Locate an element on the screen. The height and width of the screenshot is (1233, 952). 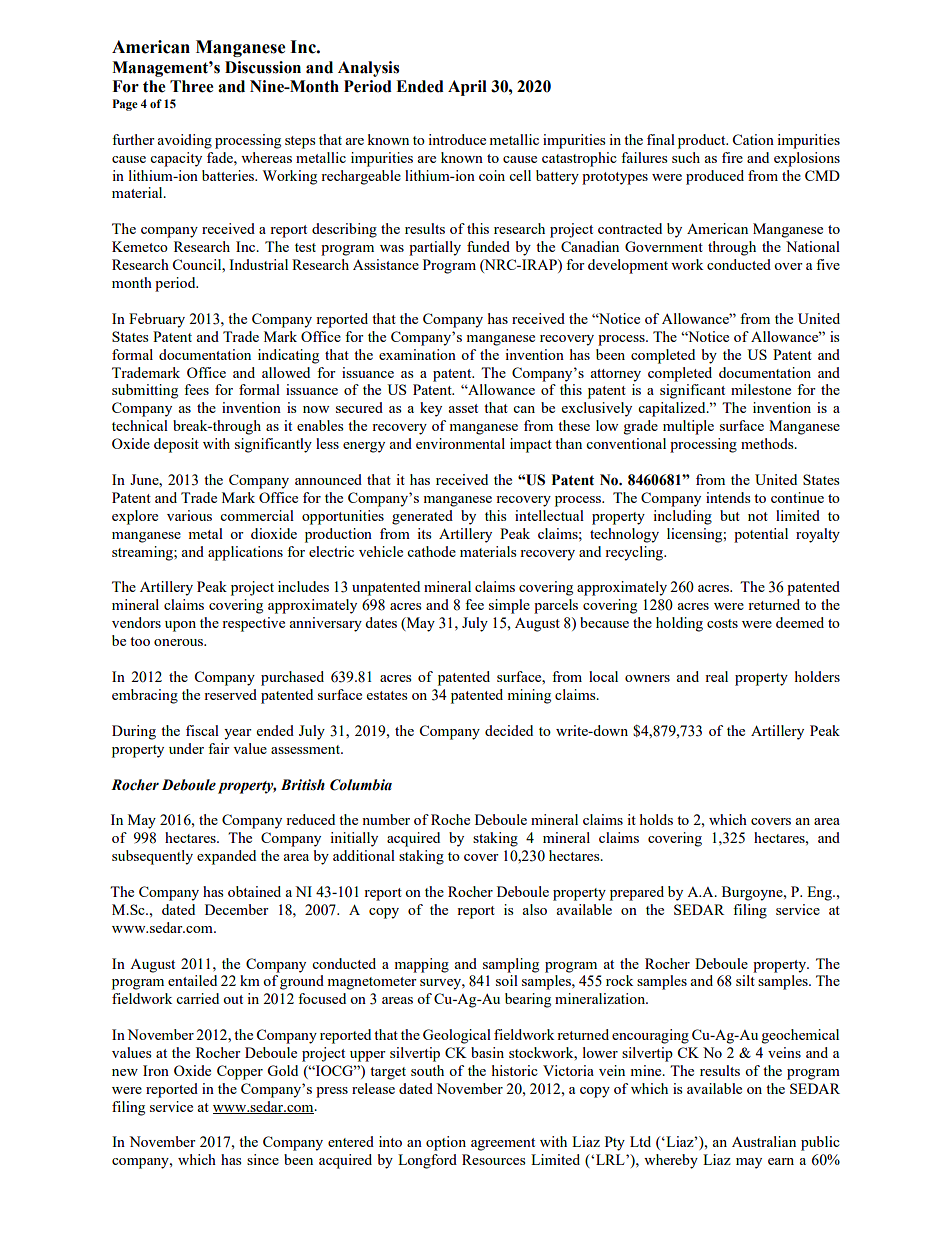
Three is located at coordinates (192, 86).
